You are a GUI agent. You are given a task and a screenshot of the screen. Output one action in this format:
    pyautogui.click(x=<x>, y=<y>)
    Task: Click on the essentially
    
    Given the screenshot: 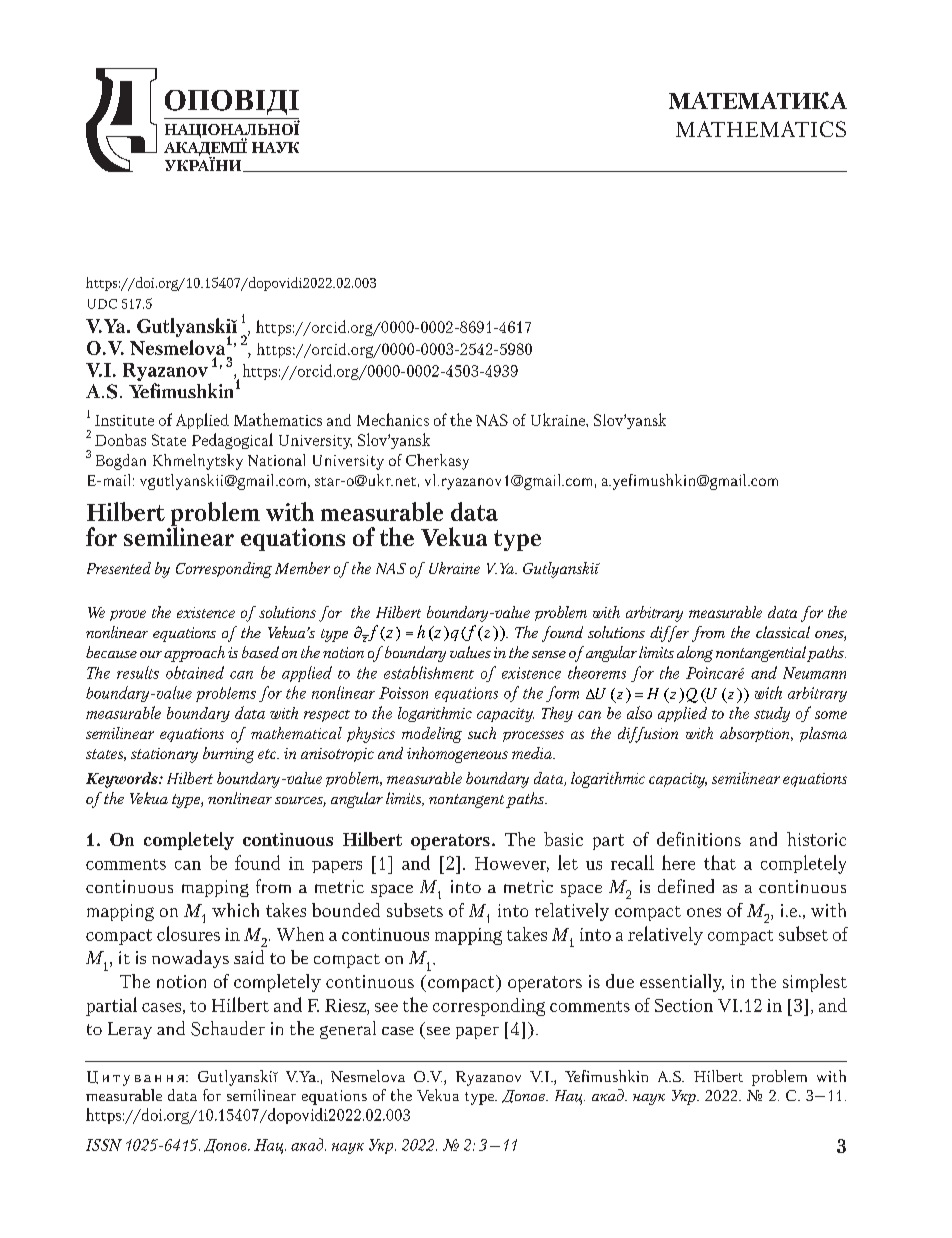 What is the action you would take?
    pyautogui.click(x=682, y=983)
